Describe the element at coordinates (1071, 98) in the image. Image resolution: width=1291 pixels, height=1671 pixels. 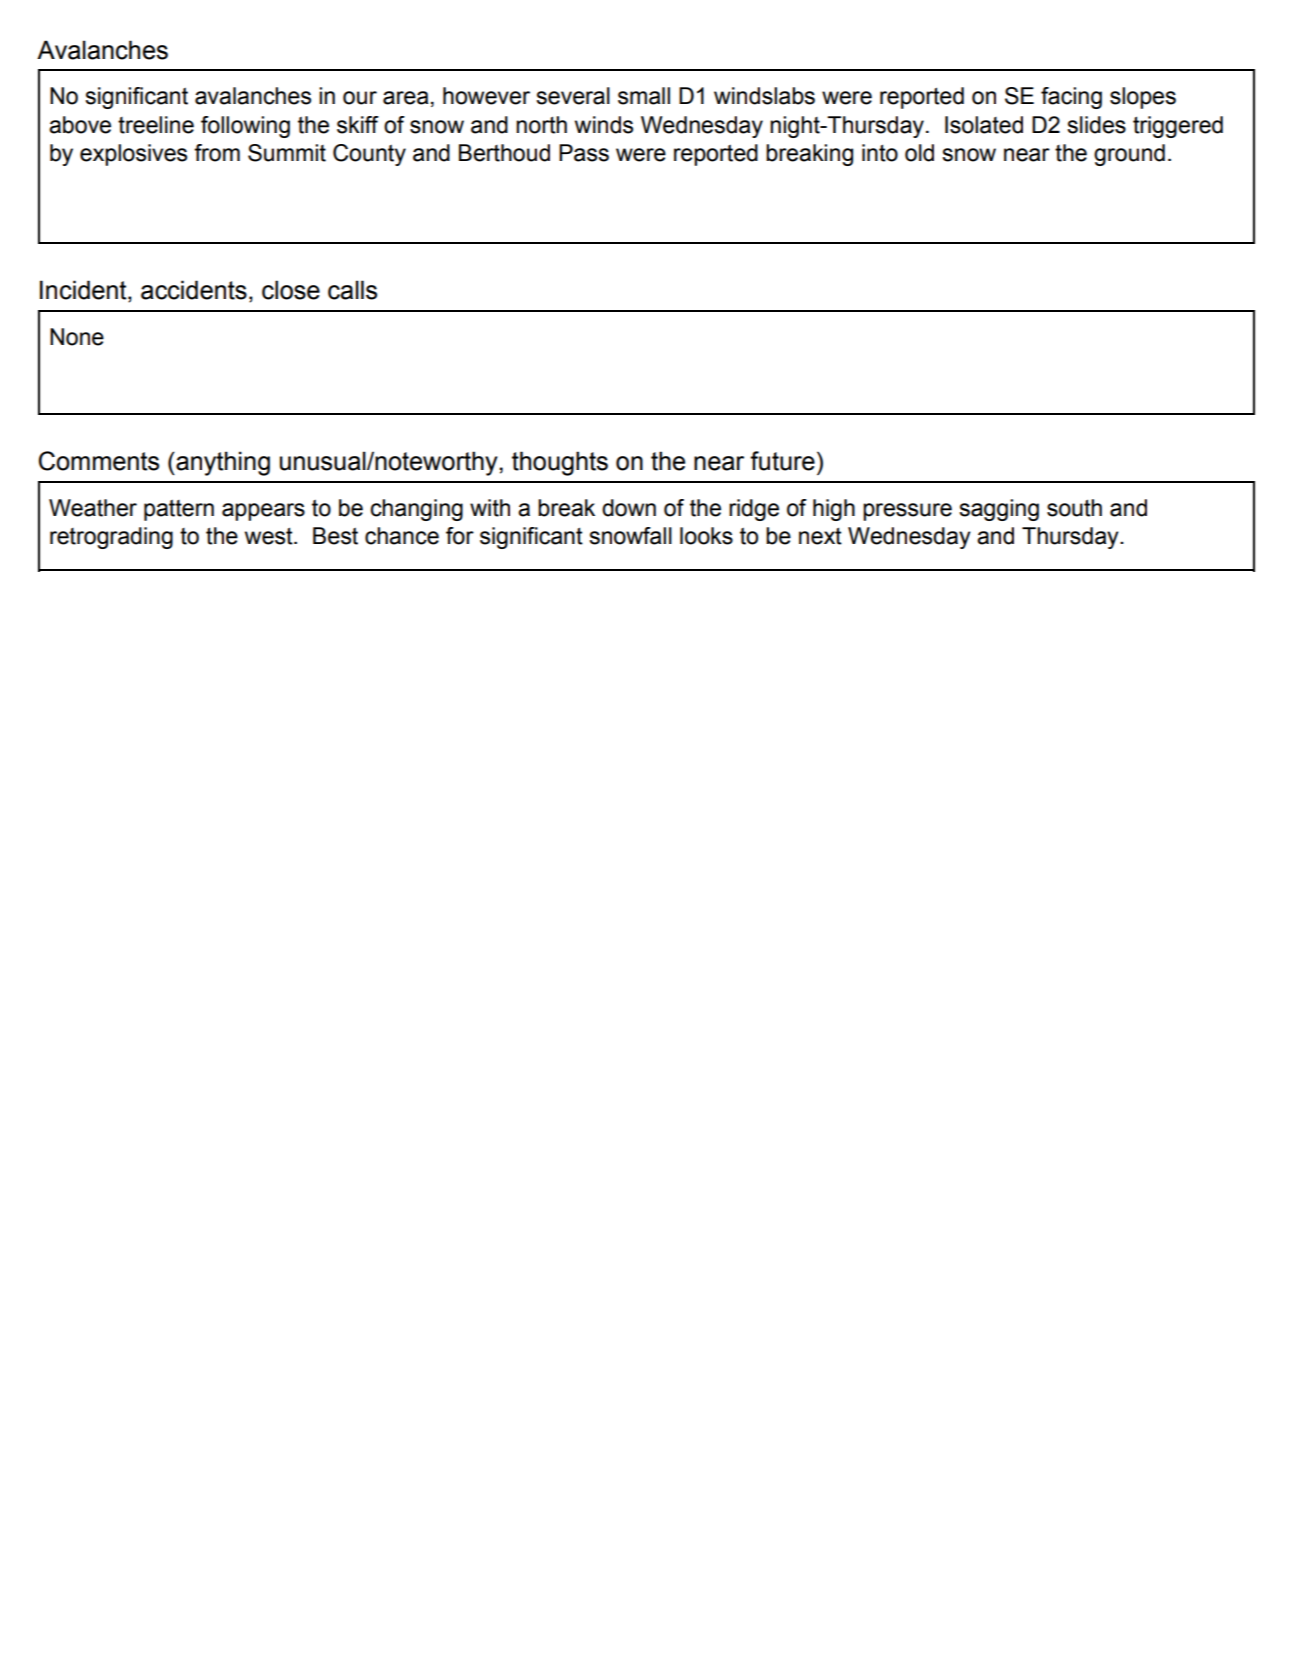
I see `facing` at that location.
